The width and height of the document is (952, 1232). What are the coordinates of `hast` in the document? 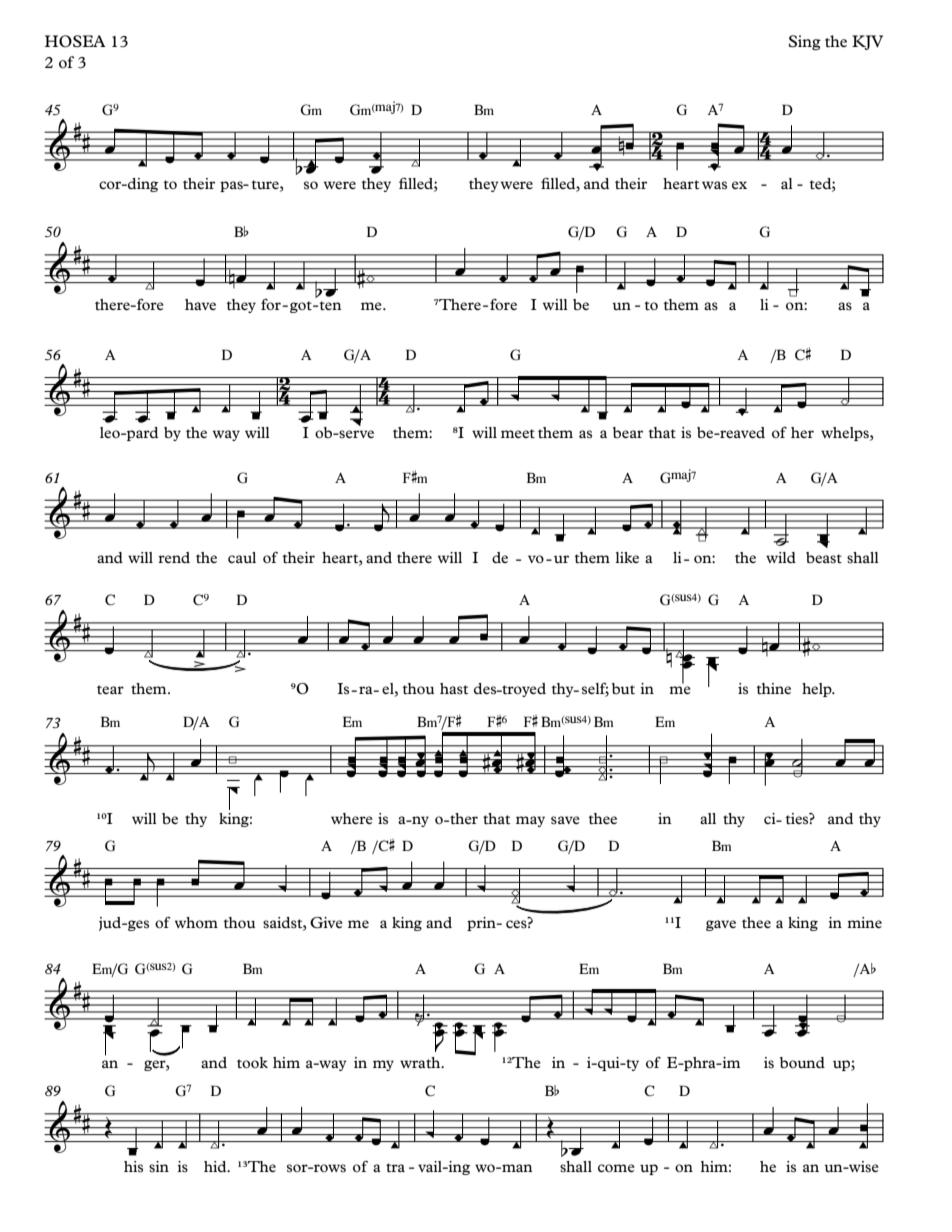 It's located at (454, 688).
